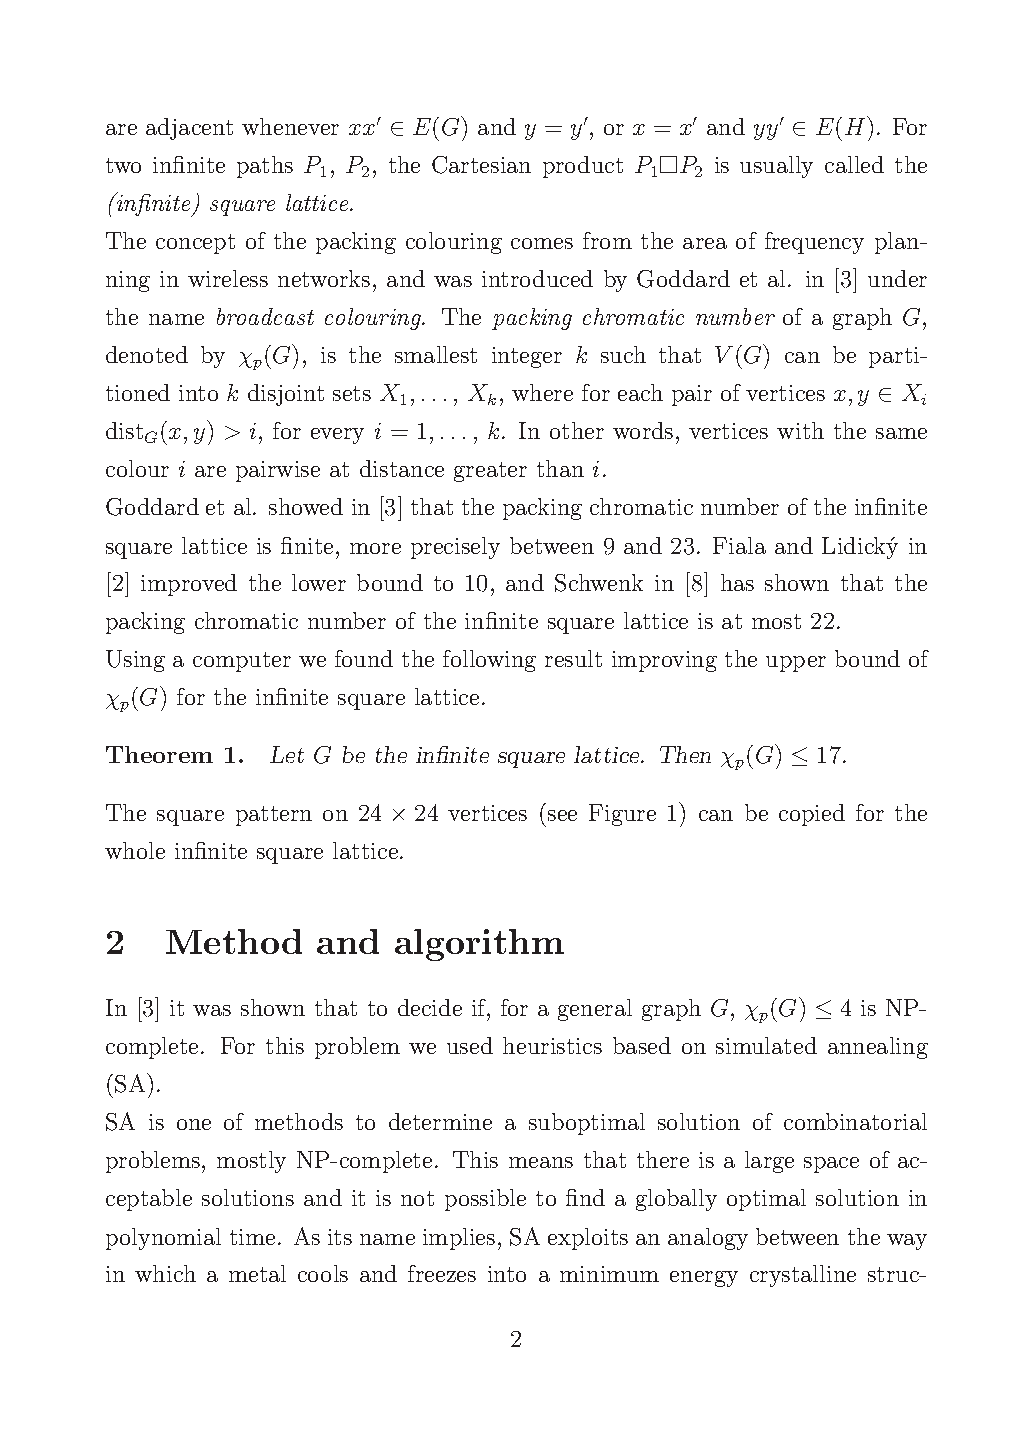 This document has height=1454, width=1028. Describe the element at coordinates (265, 167) in the document. I see `paths` at that location.
